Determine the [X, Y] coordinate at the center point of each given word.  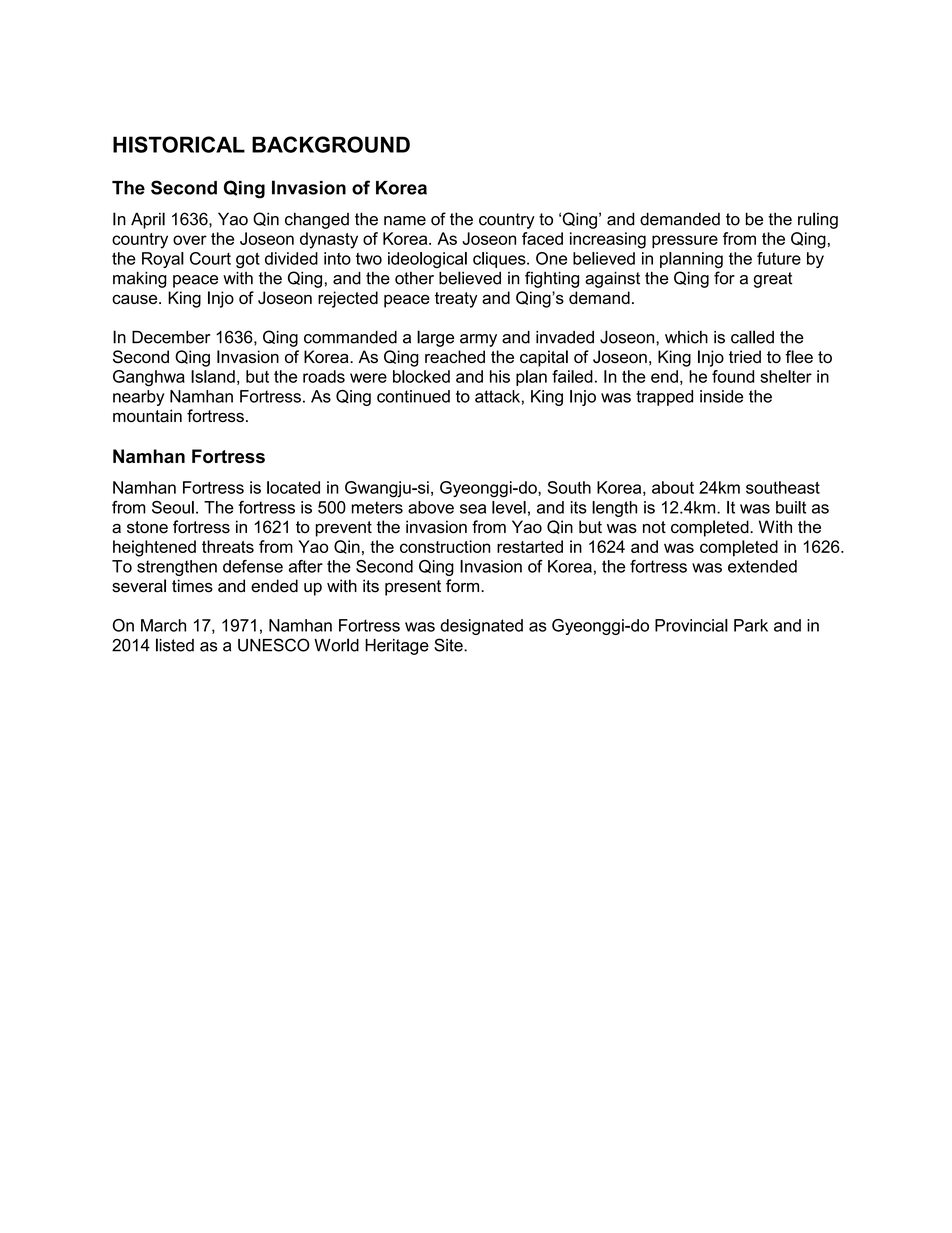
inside [721, 396]
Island [213, 376]
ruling [818, 220]
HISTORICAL [179, 144]
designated [481, 627]
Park [751, 625]
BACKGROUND [331, 144]
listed [175, 645]
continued [413, 396]
